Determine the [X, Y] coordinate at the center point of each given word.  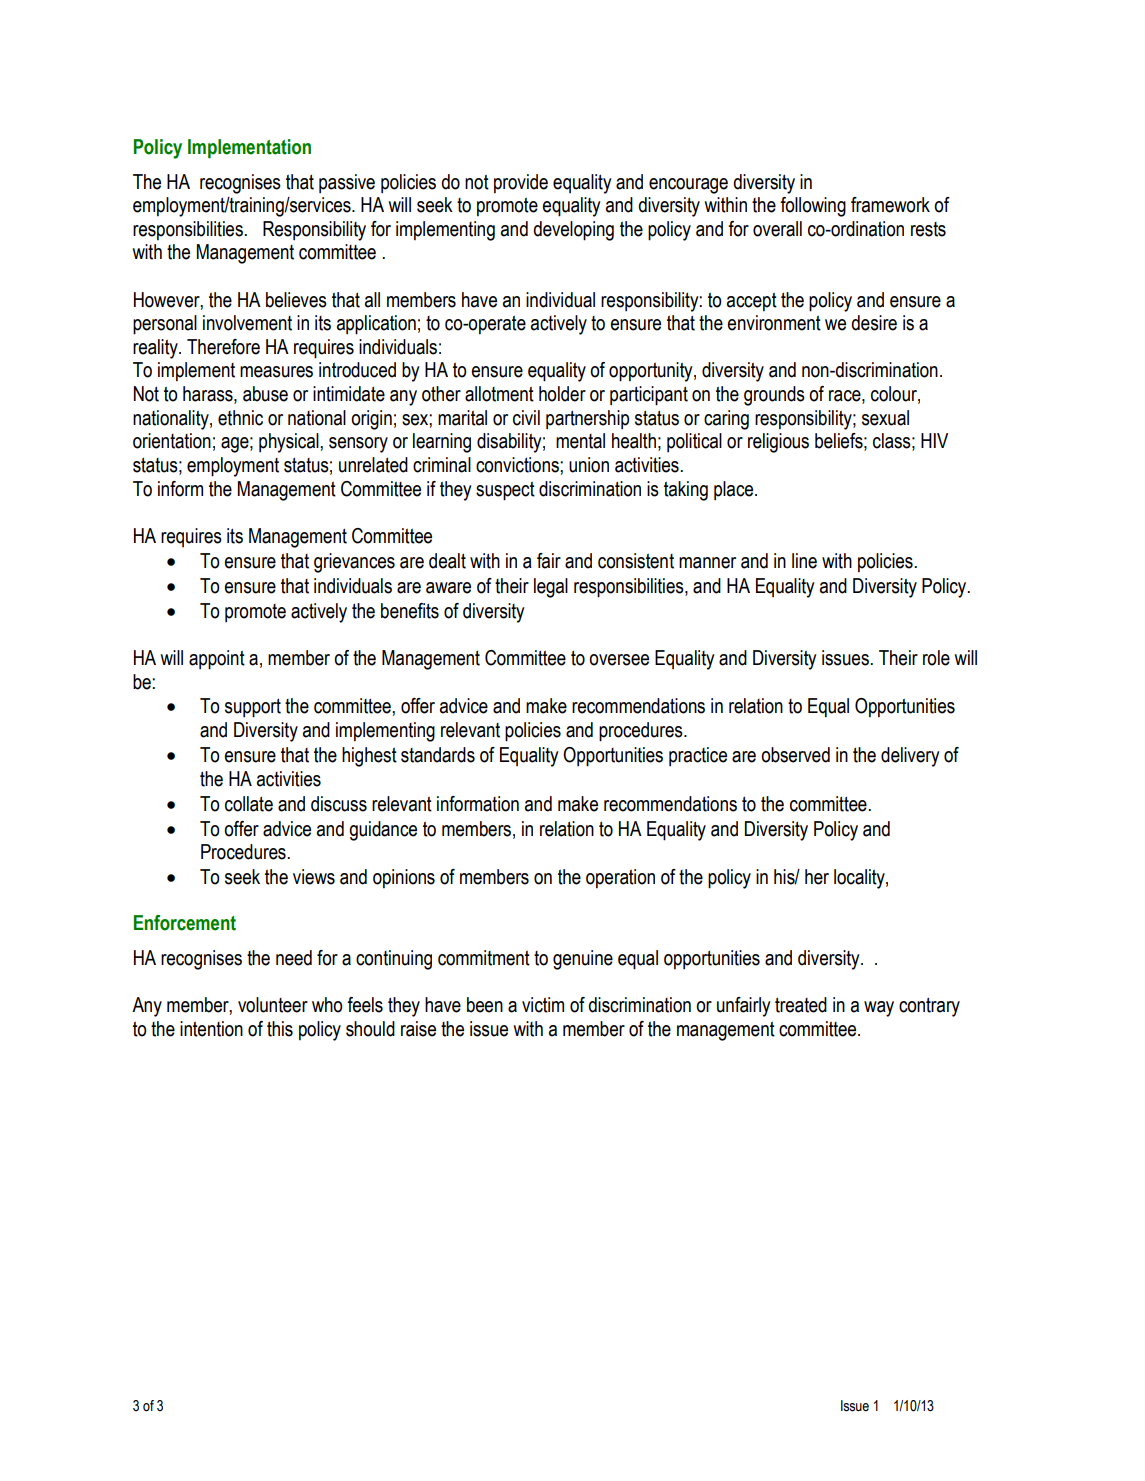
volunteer [273, 1005]
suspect [505, 491]
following [813, 207]
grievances [354, 563]
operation [620, 878]
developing [573, 231]
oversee [619, 660]
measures [276, 372]
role [936, 658]
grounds [774, 396]
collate [249, 804]
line [804, 561]
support [253, 708]
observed [795, 755]
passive [347, 183]
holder [562, 394]
